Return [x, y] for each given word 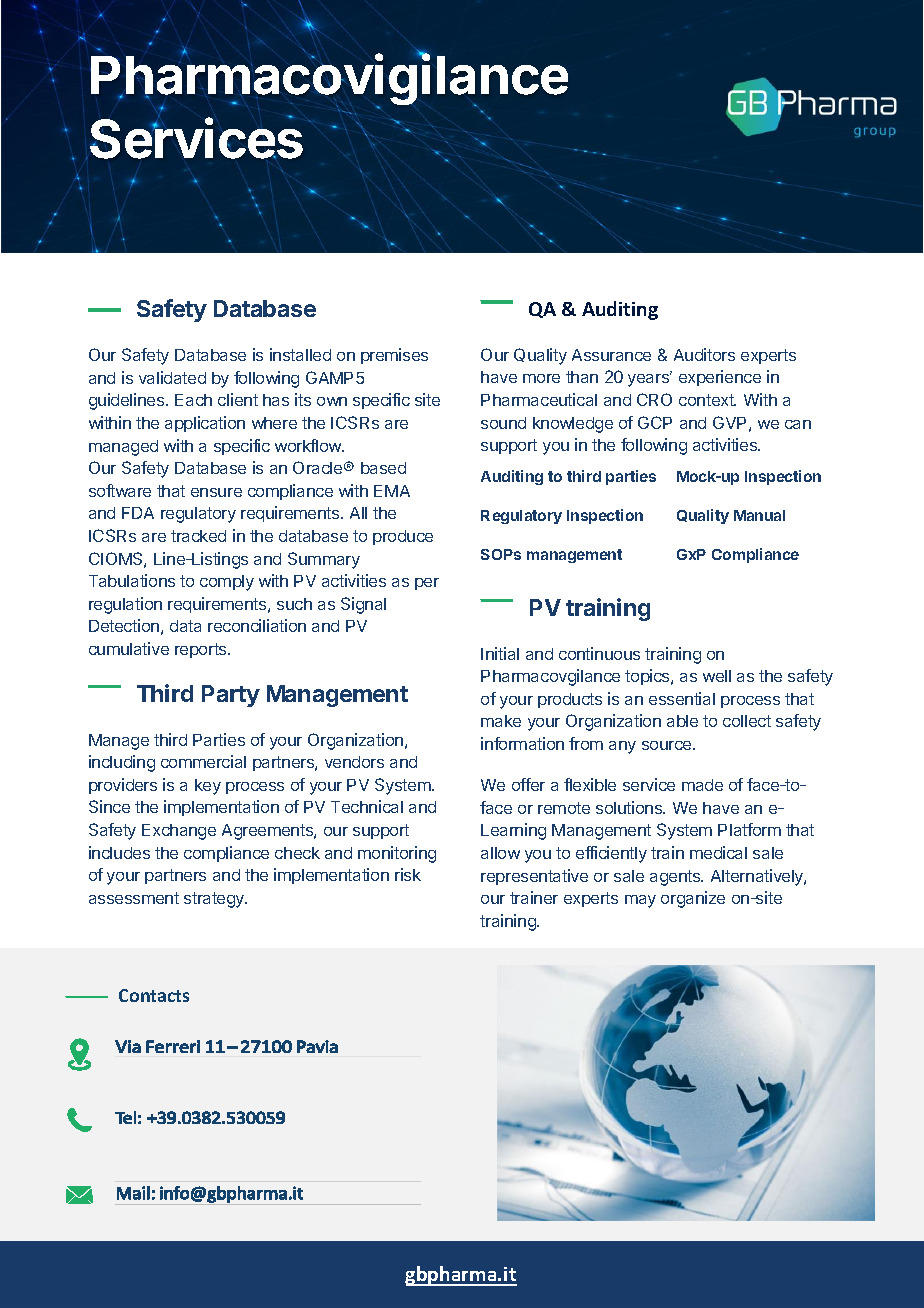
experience [720, 378]
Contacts [154, 995]
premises [394, 356]
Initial [500, 653]
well [717, 676]
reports [202, 650]
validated [172, 377]
